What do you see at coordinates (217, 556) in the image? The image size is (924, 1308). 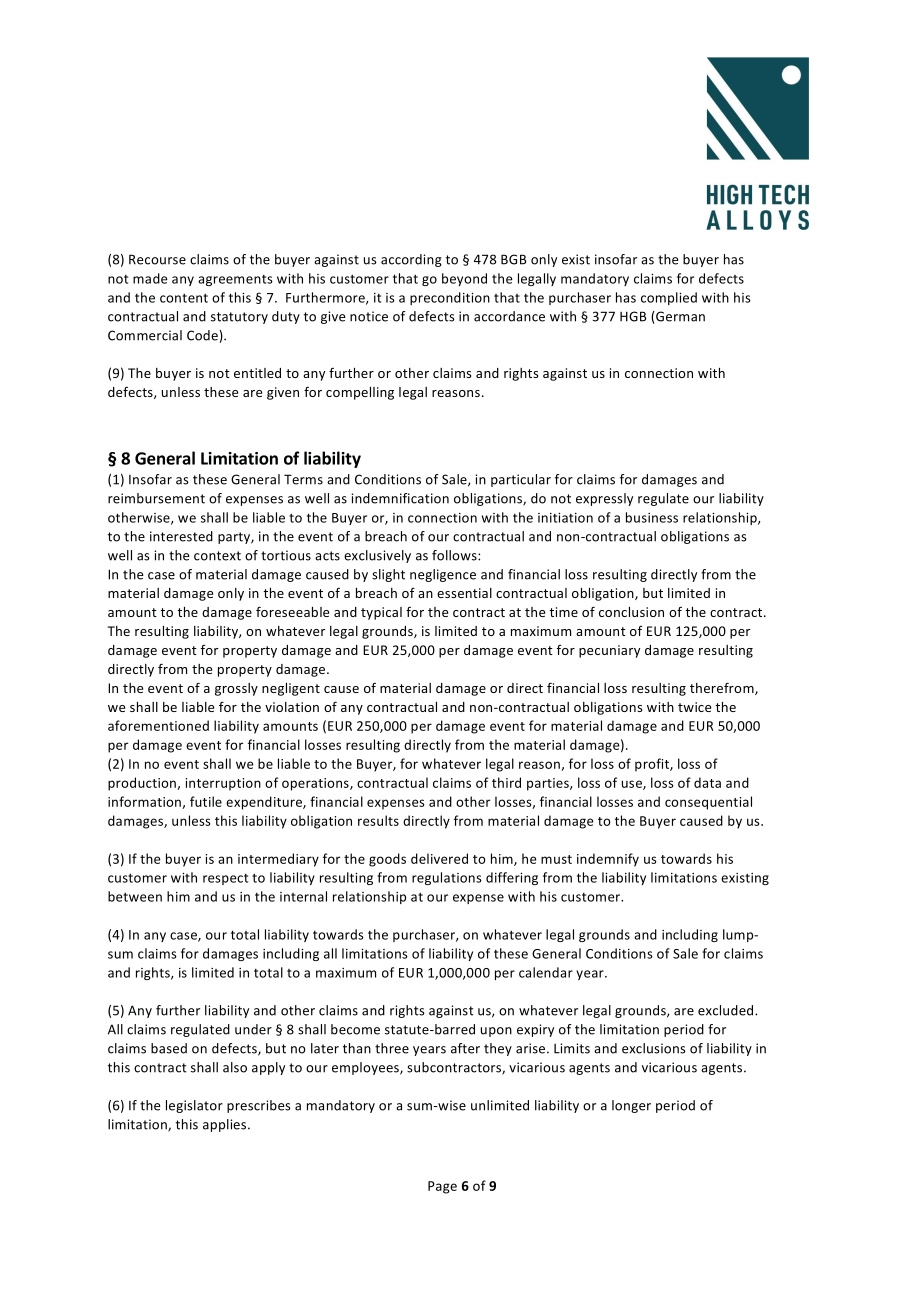 I see `context` at bounding box center [217, 556].
